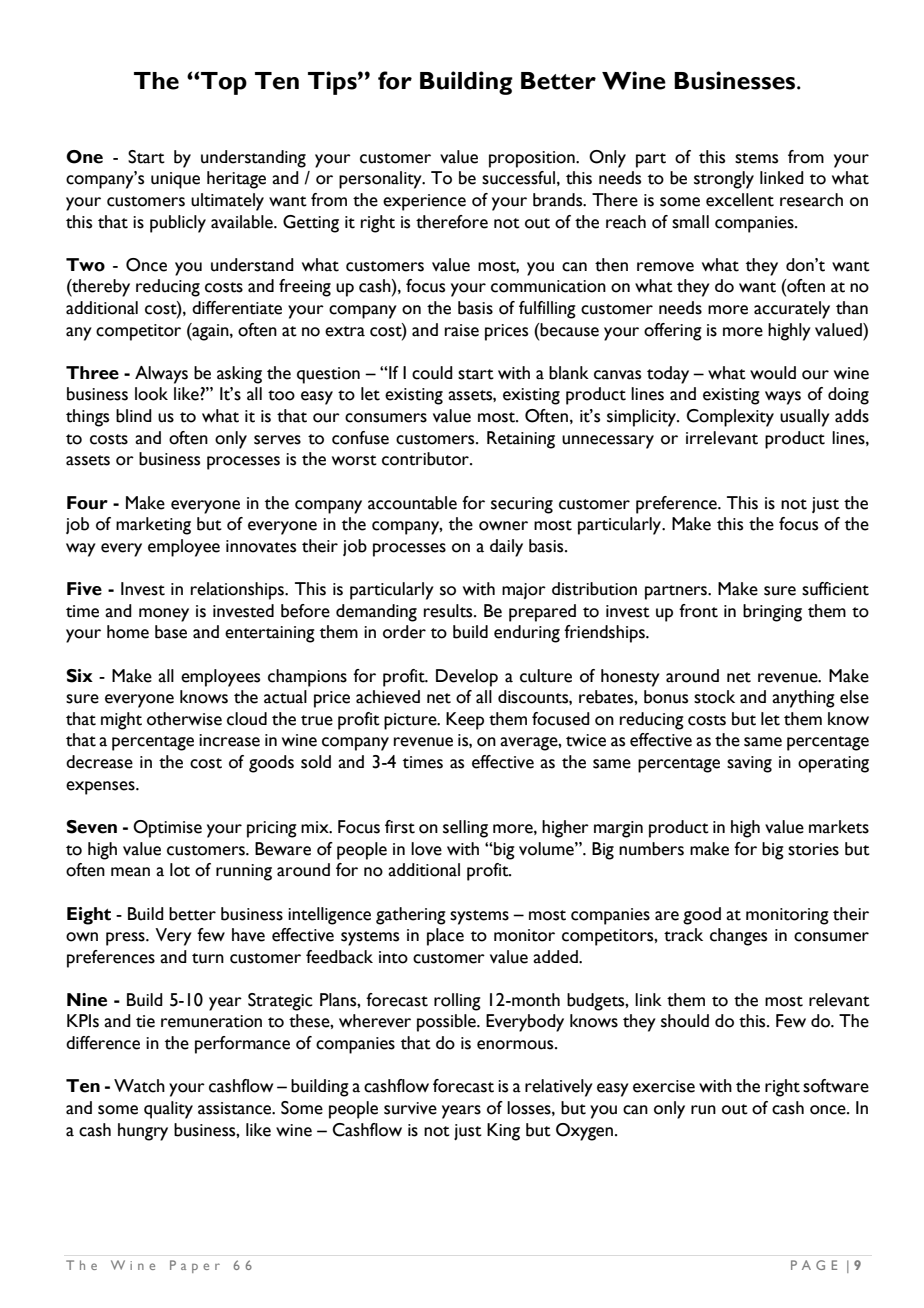 The image size is (924, 1308). What do you see at coordinates (223, 83) in the document?
I see `Top` at bounding box center [223, 83].
